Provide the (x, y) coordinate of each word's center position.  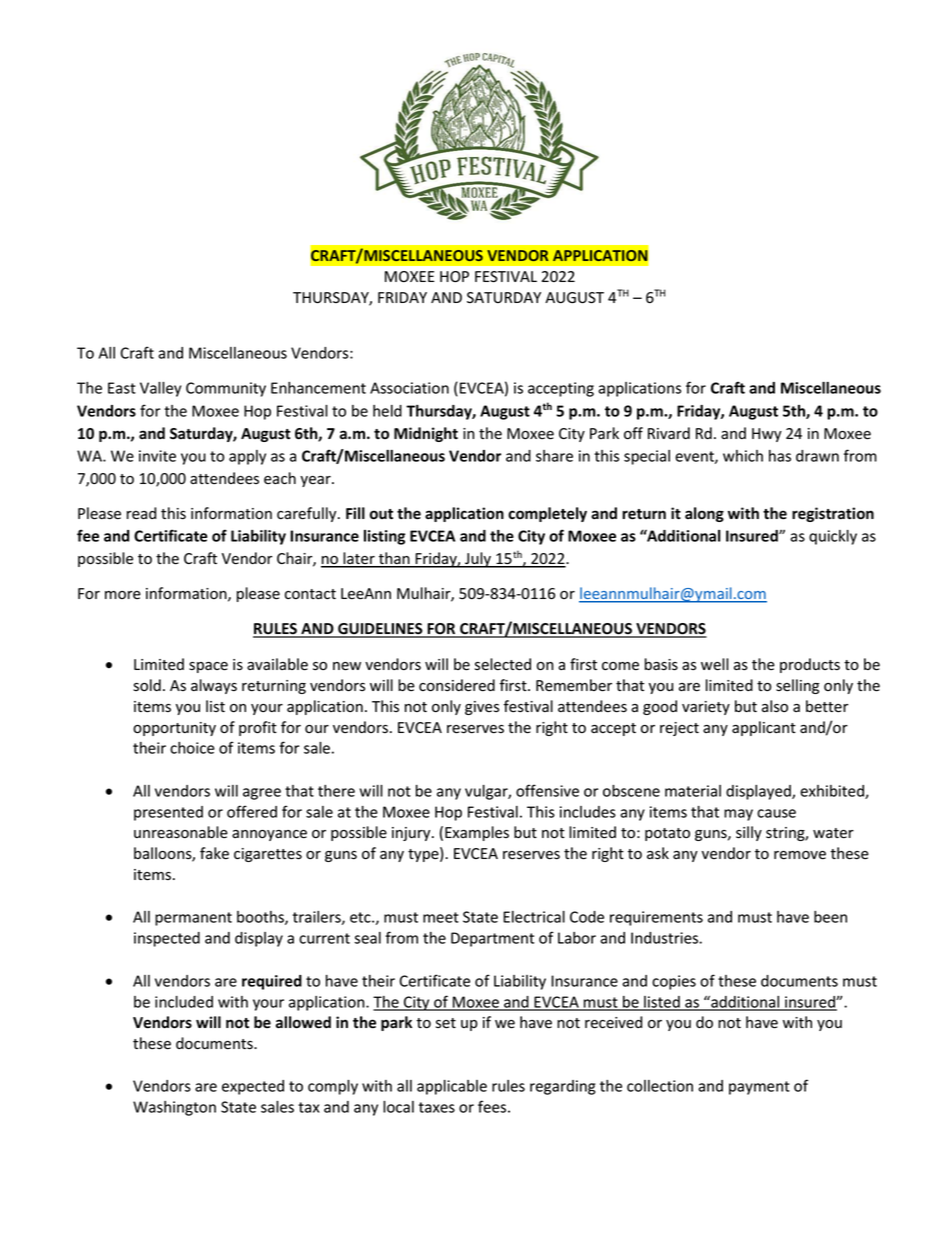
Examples (477, 833)
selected (503, 664)
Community (226, 389)
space (208, 667)
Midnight (426, 434)
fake (214, 853)
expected (253, 1087)
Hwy (767, 435)
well (715, 664)
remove (800, 855)
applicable (452, 1087)
